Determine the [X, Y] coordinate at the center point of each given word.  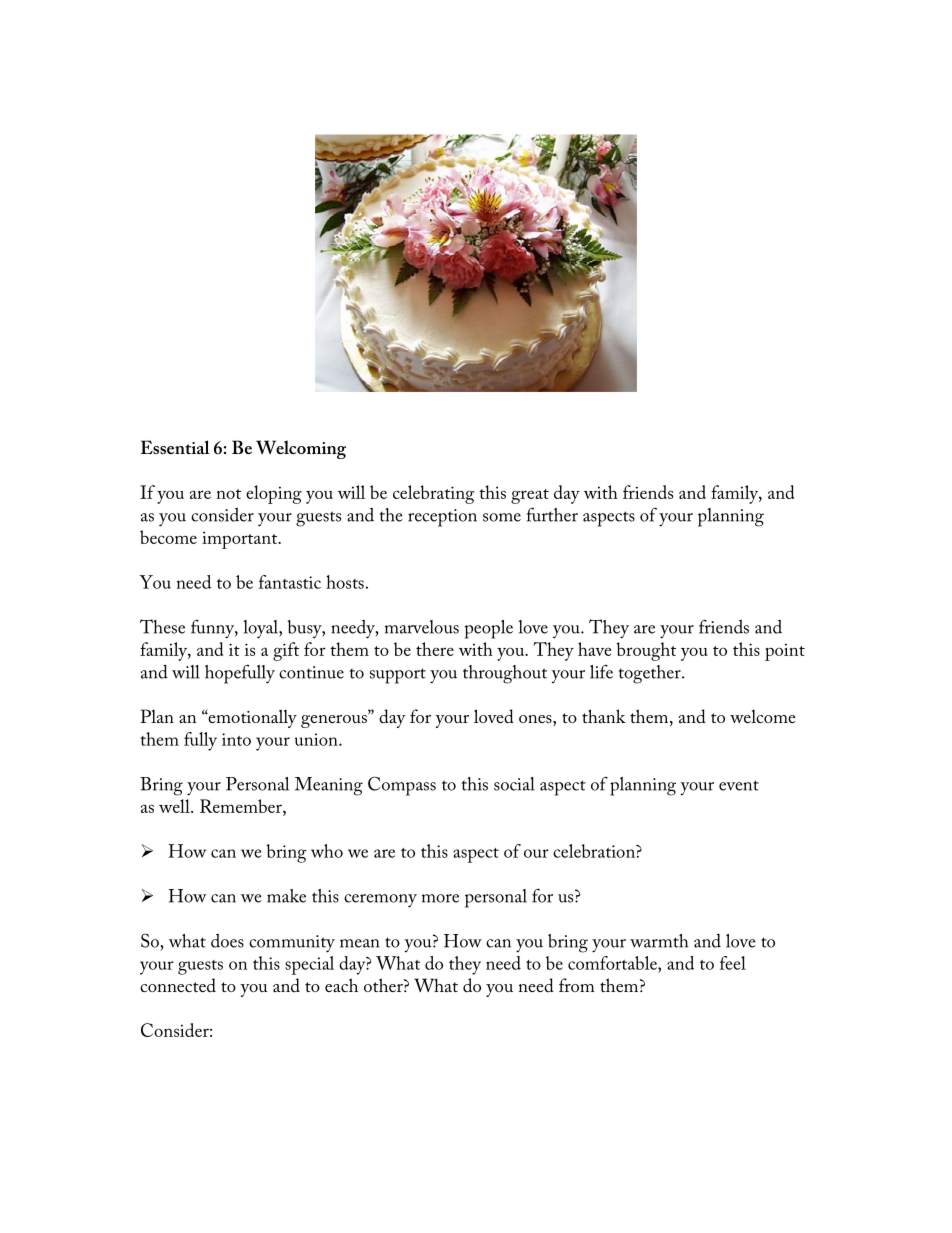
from [576, 985]
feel [733, 963]
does [227, 941]
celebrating [433, 494]
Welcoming [301, 449]
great [530, 496]
